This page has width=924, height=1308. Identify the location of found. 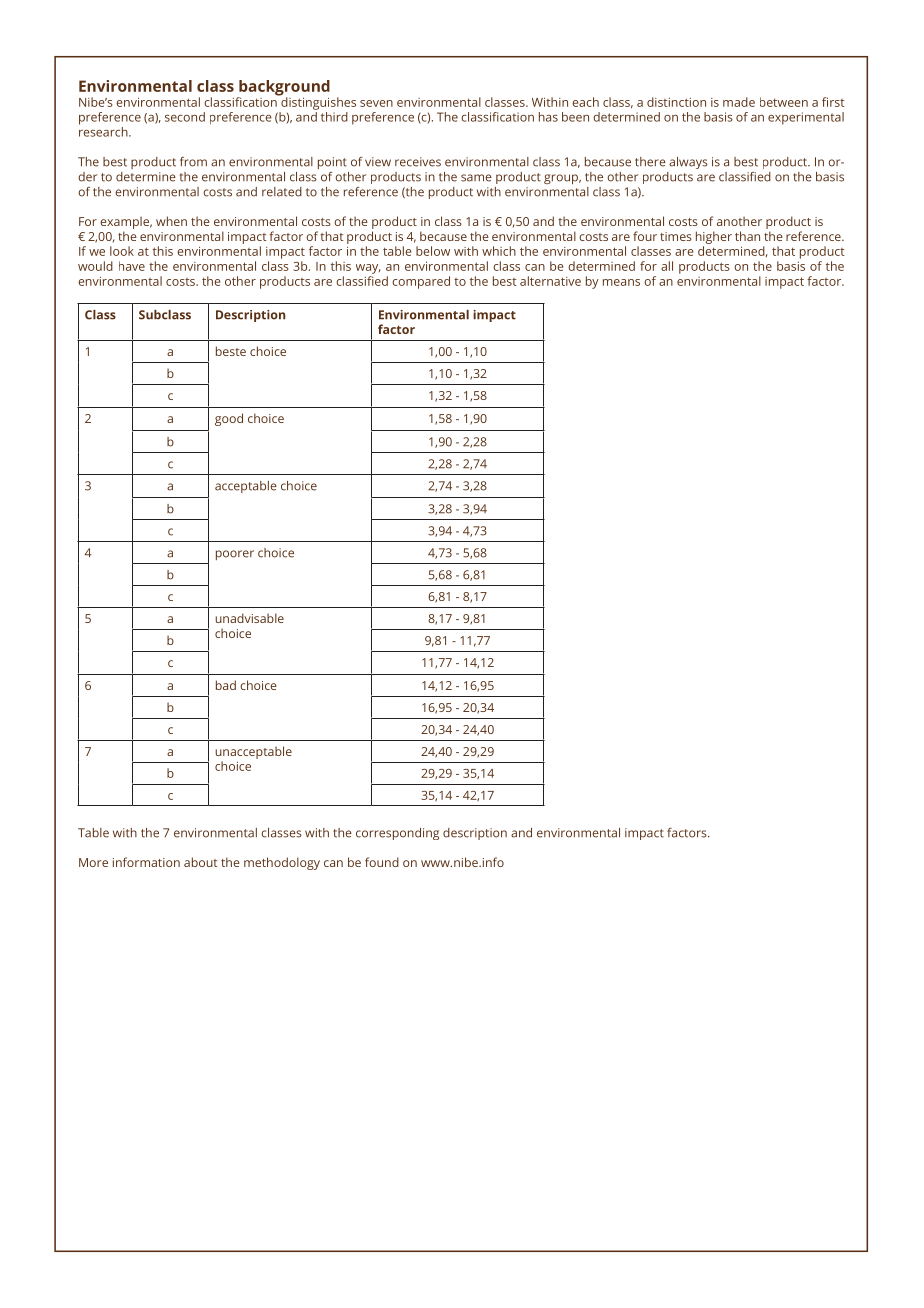
(382, 862).
